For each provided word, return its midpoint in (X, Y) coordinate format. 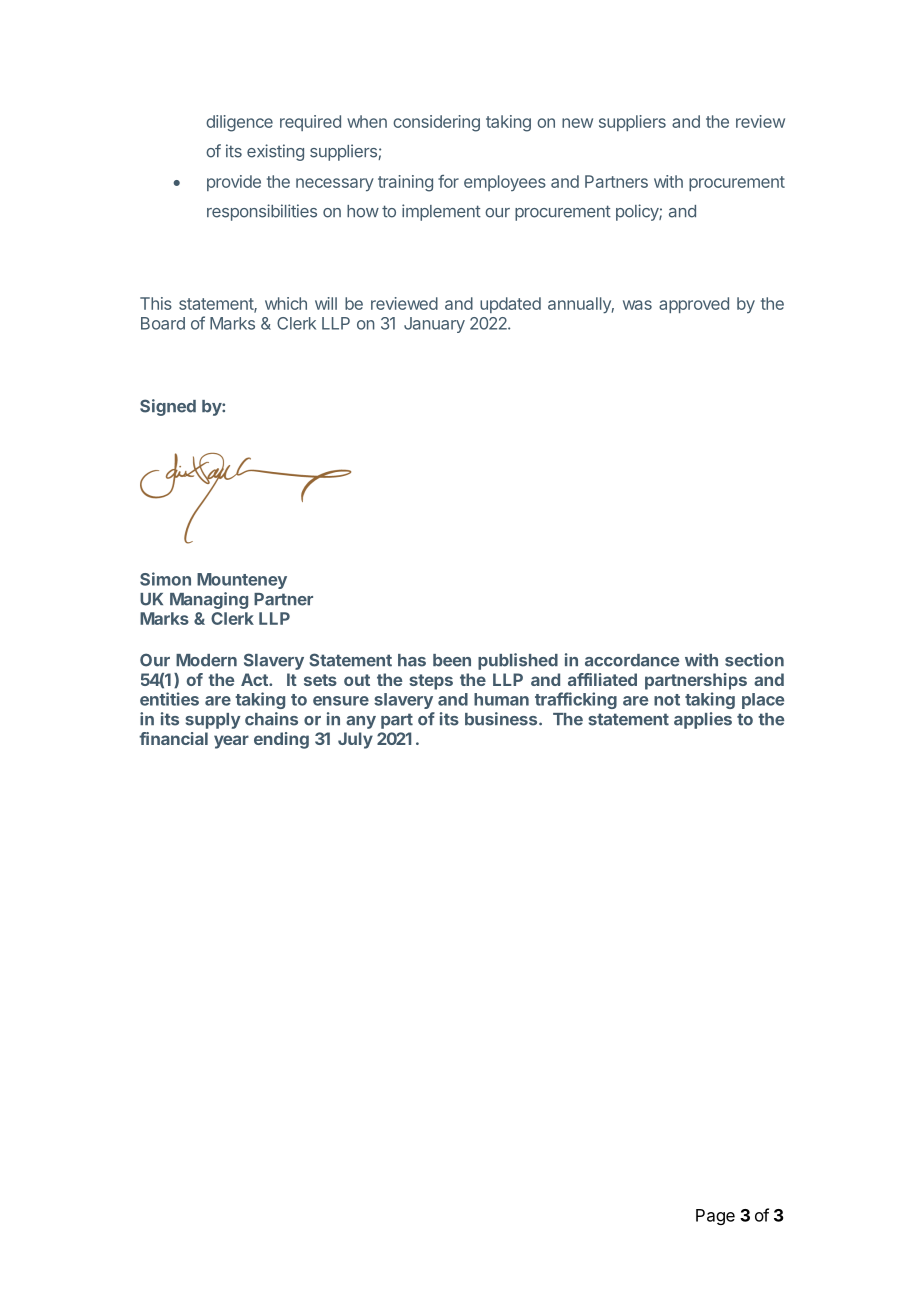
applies (703, 720)
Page (715, 1217)
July (355, 740)
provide (234, 183)
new (577, 123)
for (448, 181)
